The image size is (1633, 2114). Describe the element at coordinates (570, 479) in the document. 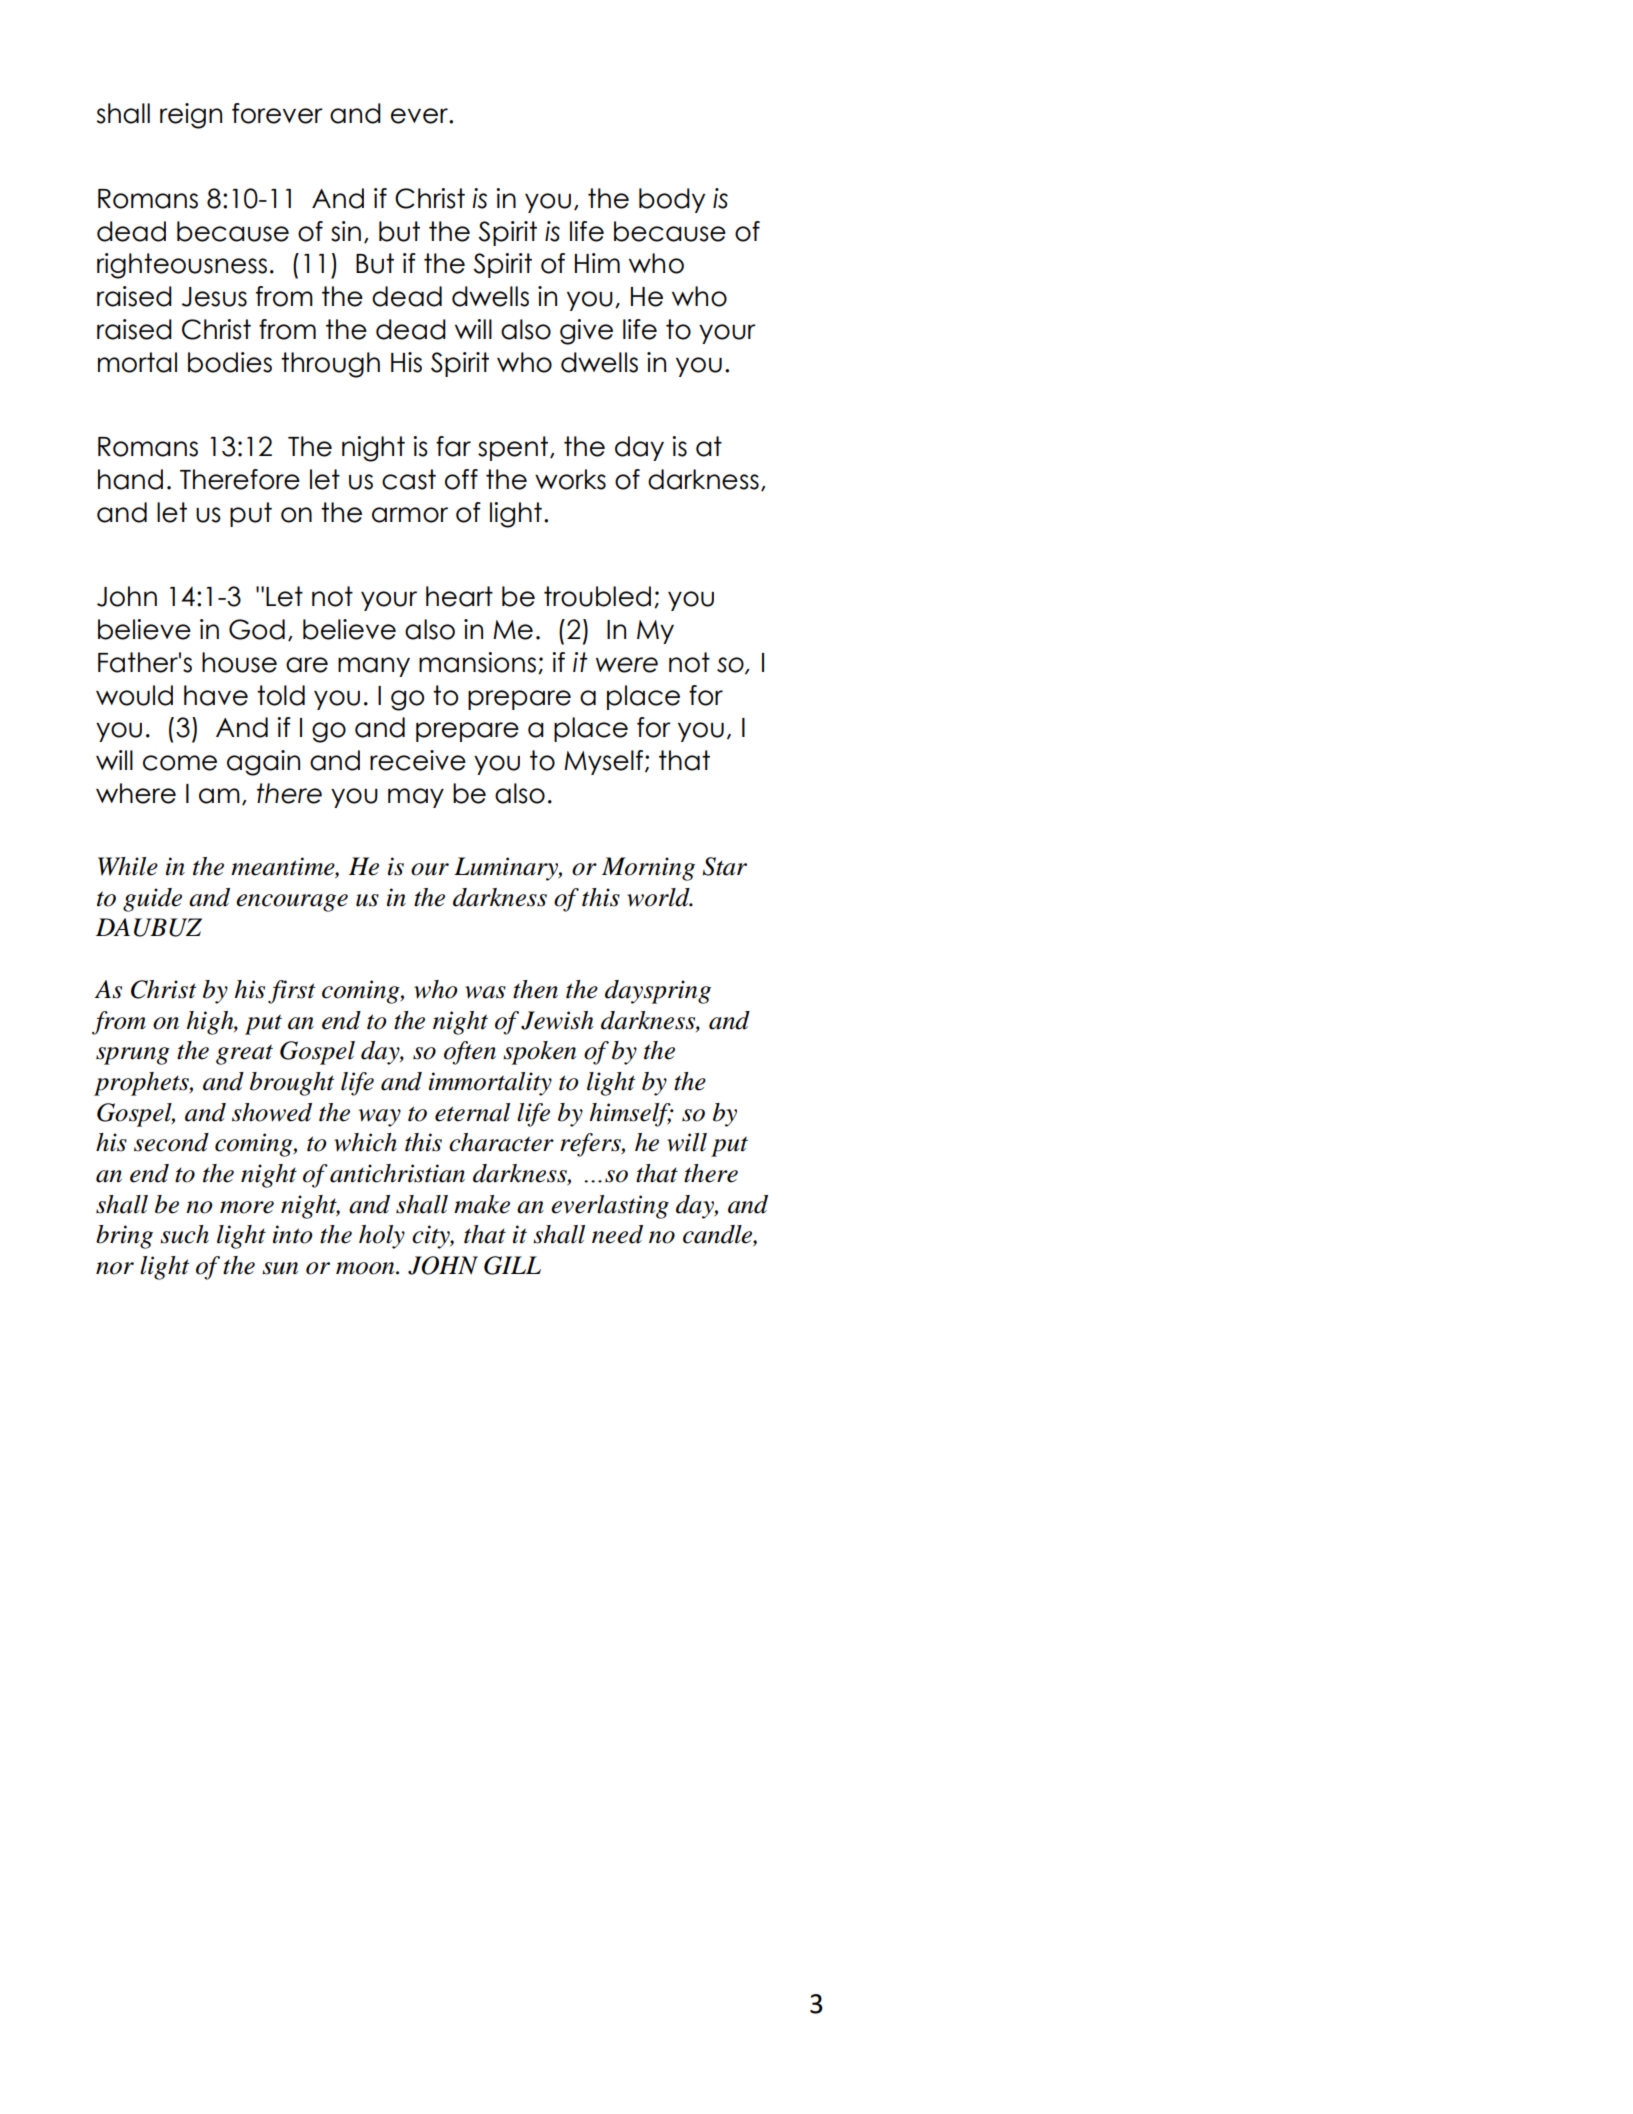

I see `works` at that location.
